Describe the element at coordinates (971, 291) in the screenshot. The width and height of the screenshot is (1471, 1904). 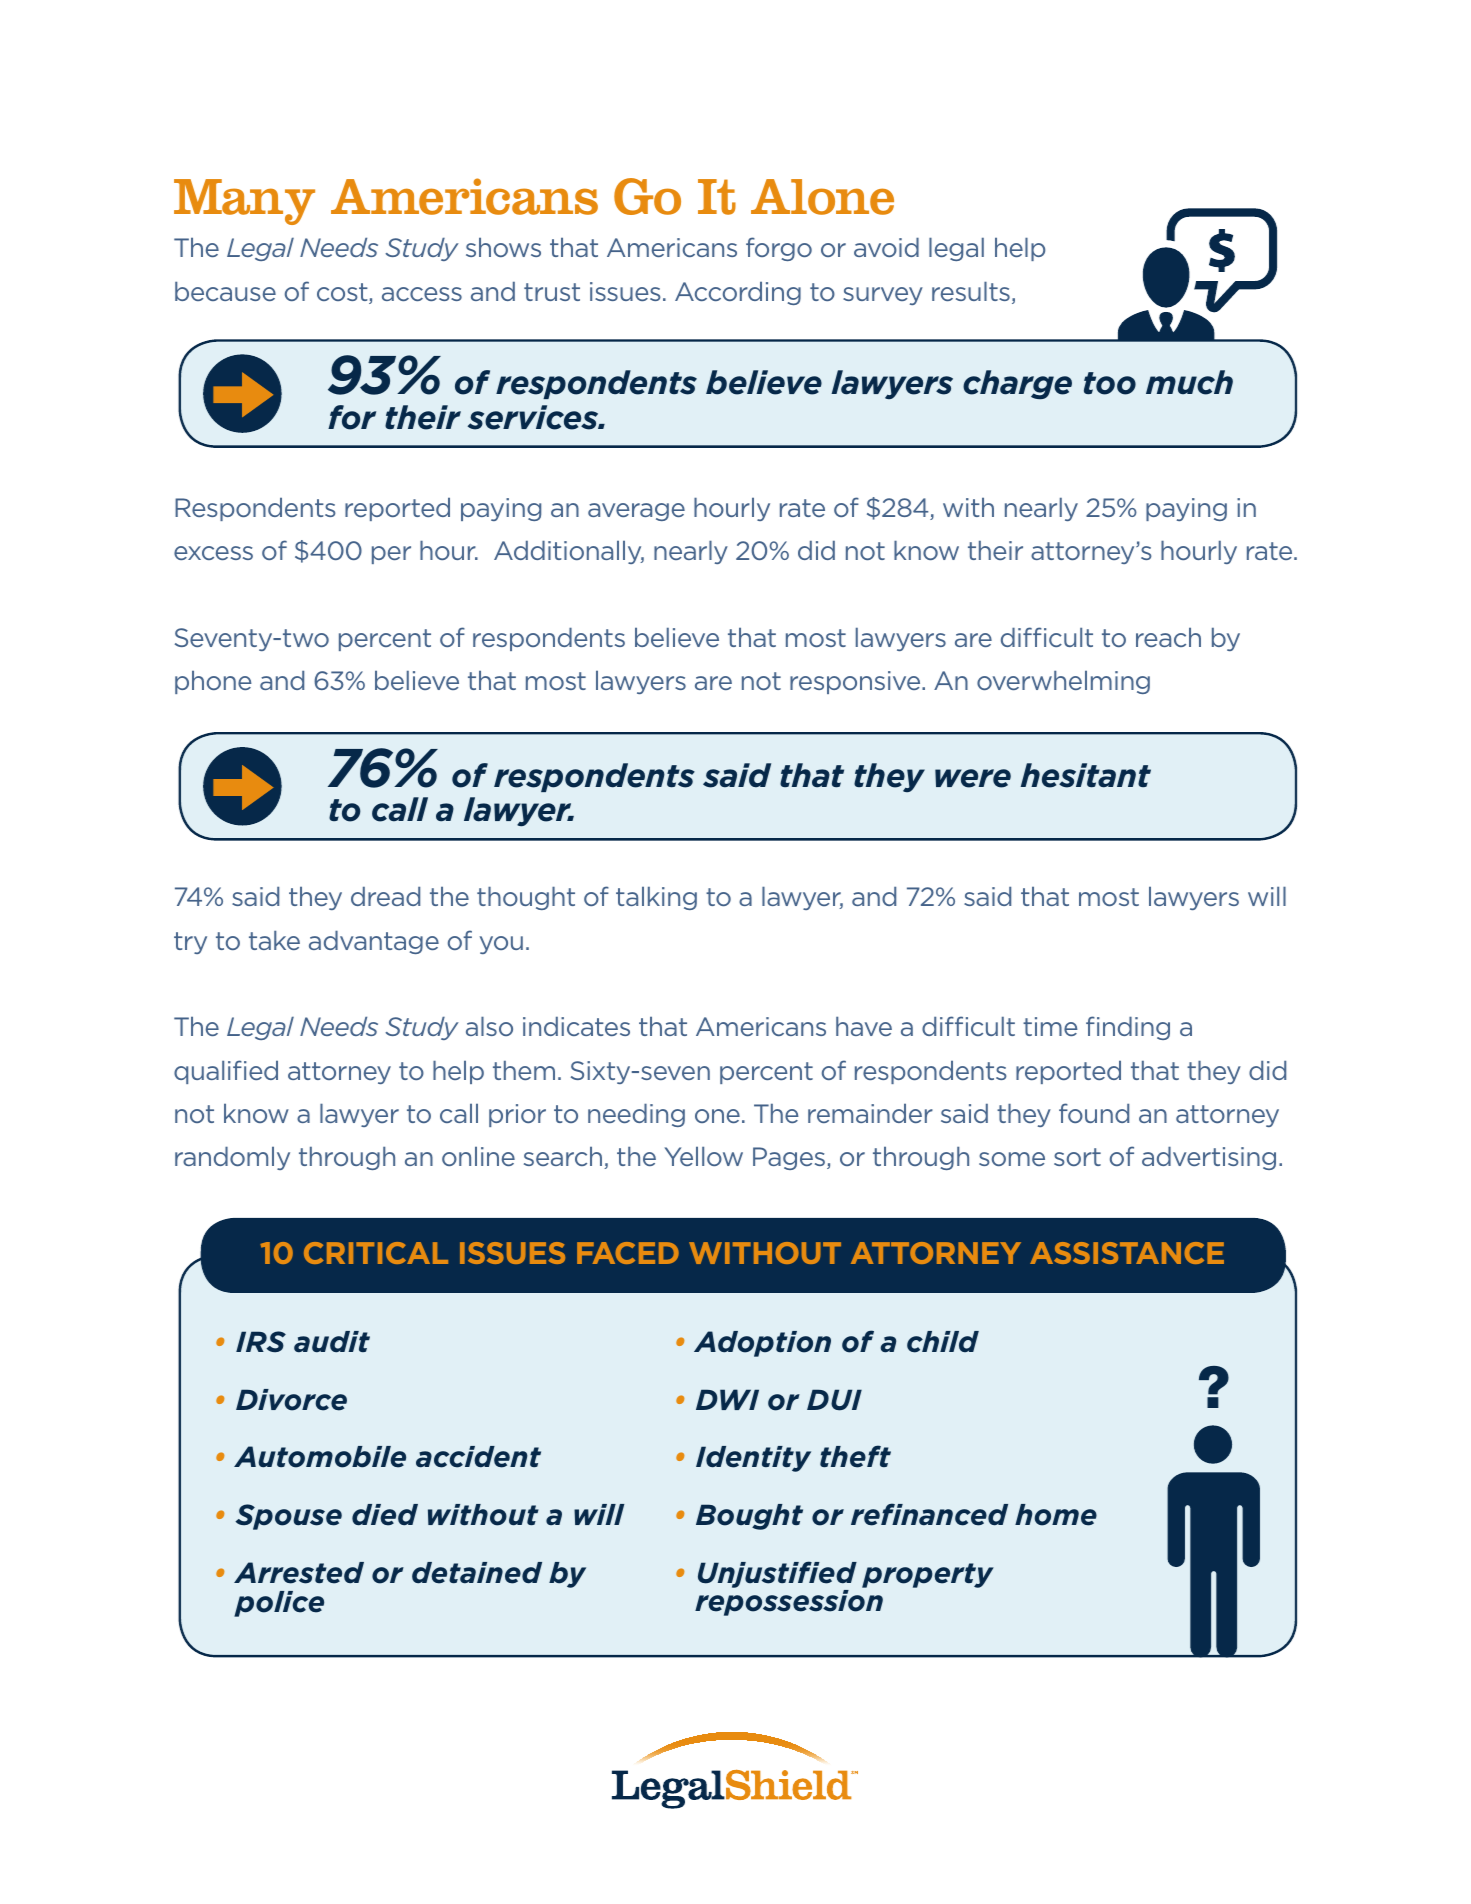
I see `results` at that location.
